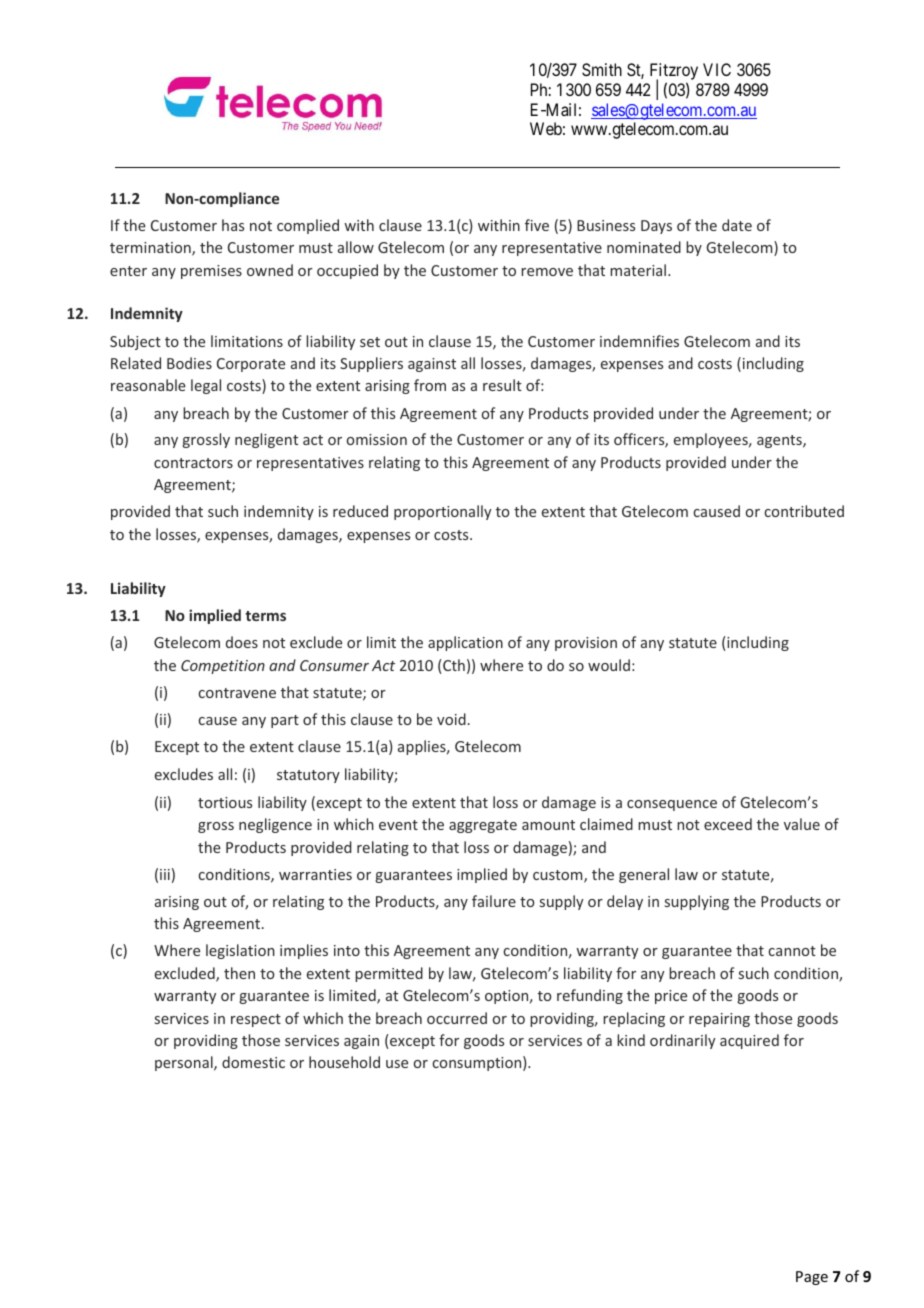  I want to click on Page, so click(812, 1278).
